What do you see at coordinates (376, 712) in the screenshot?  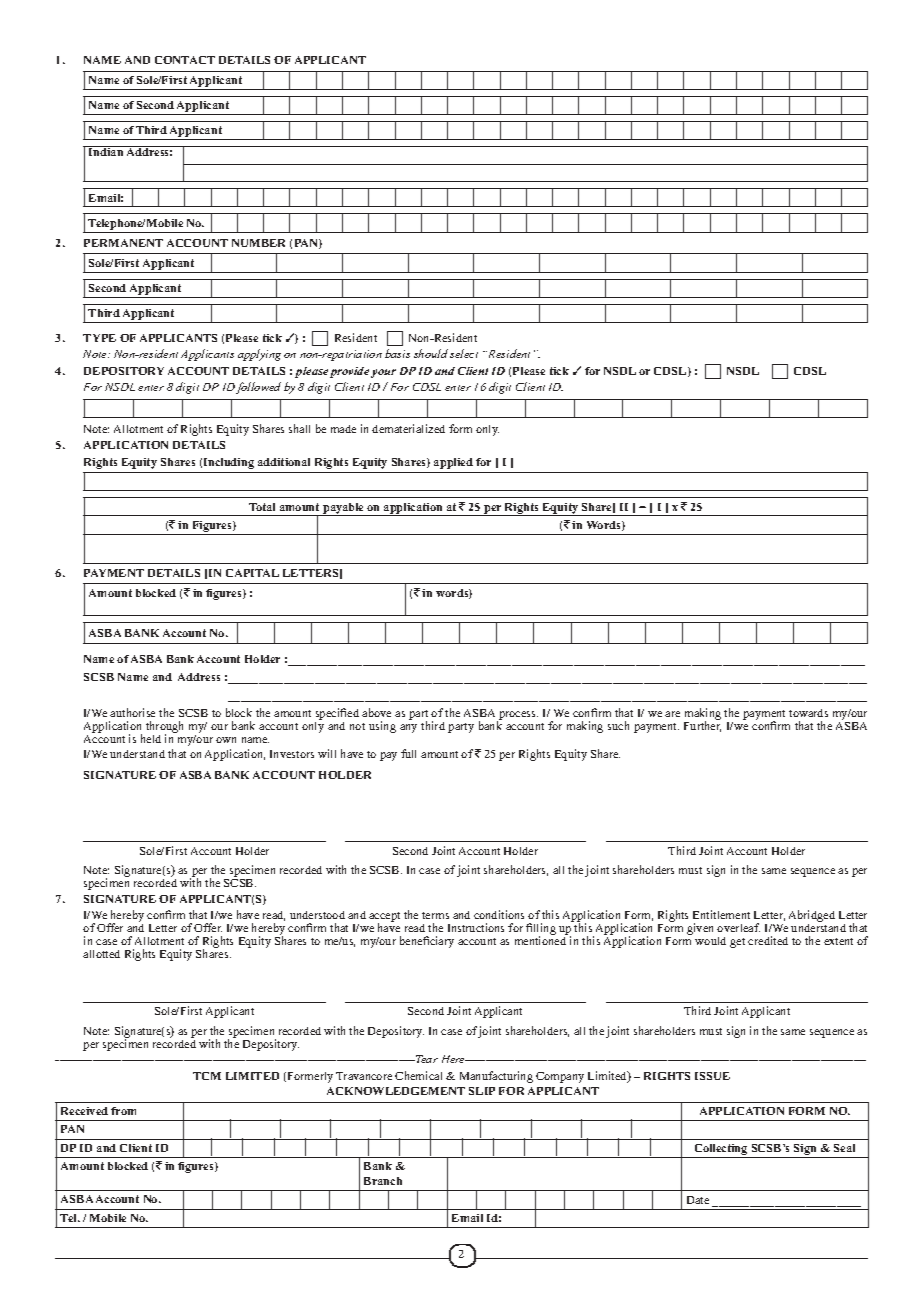 I see `above` at bounding box center [376, 712].
